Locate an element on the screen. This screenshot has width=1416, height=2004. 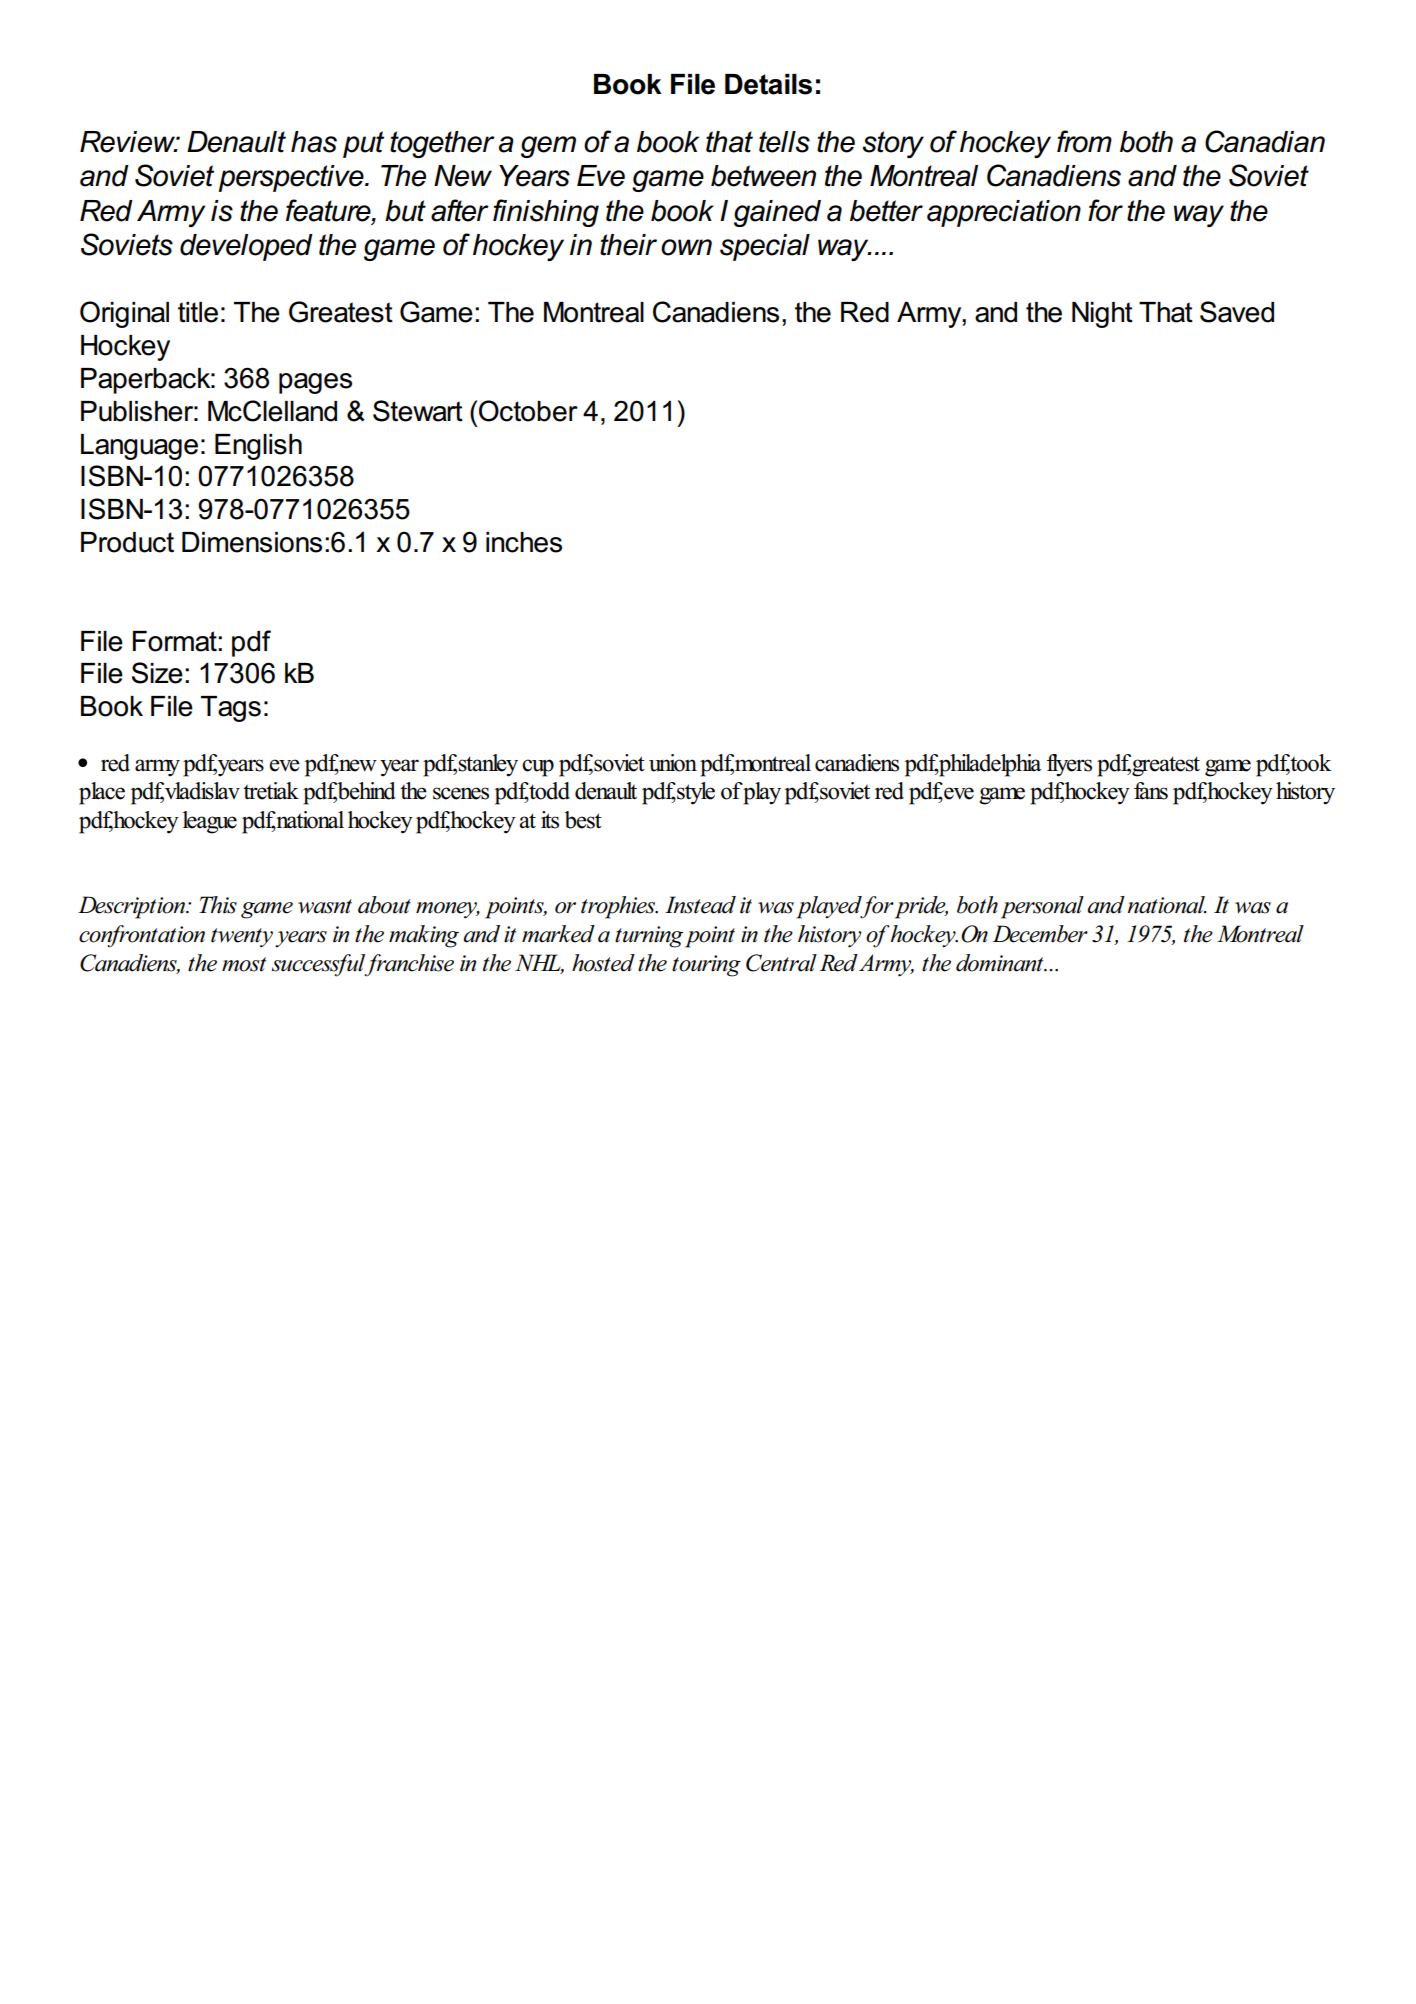
Night is located at coordinates (1102, 315).
